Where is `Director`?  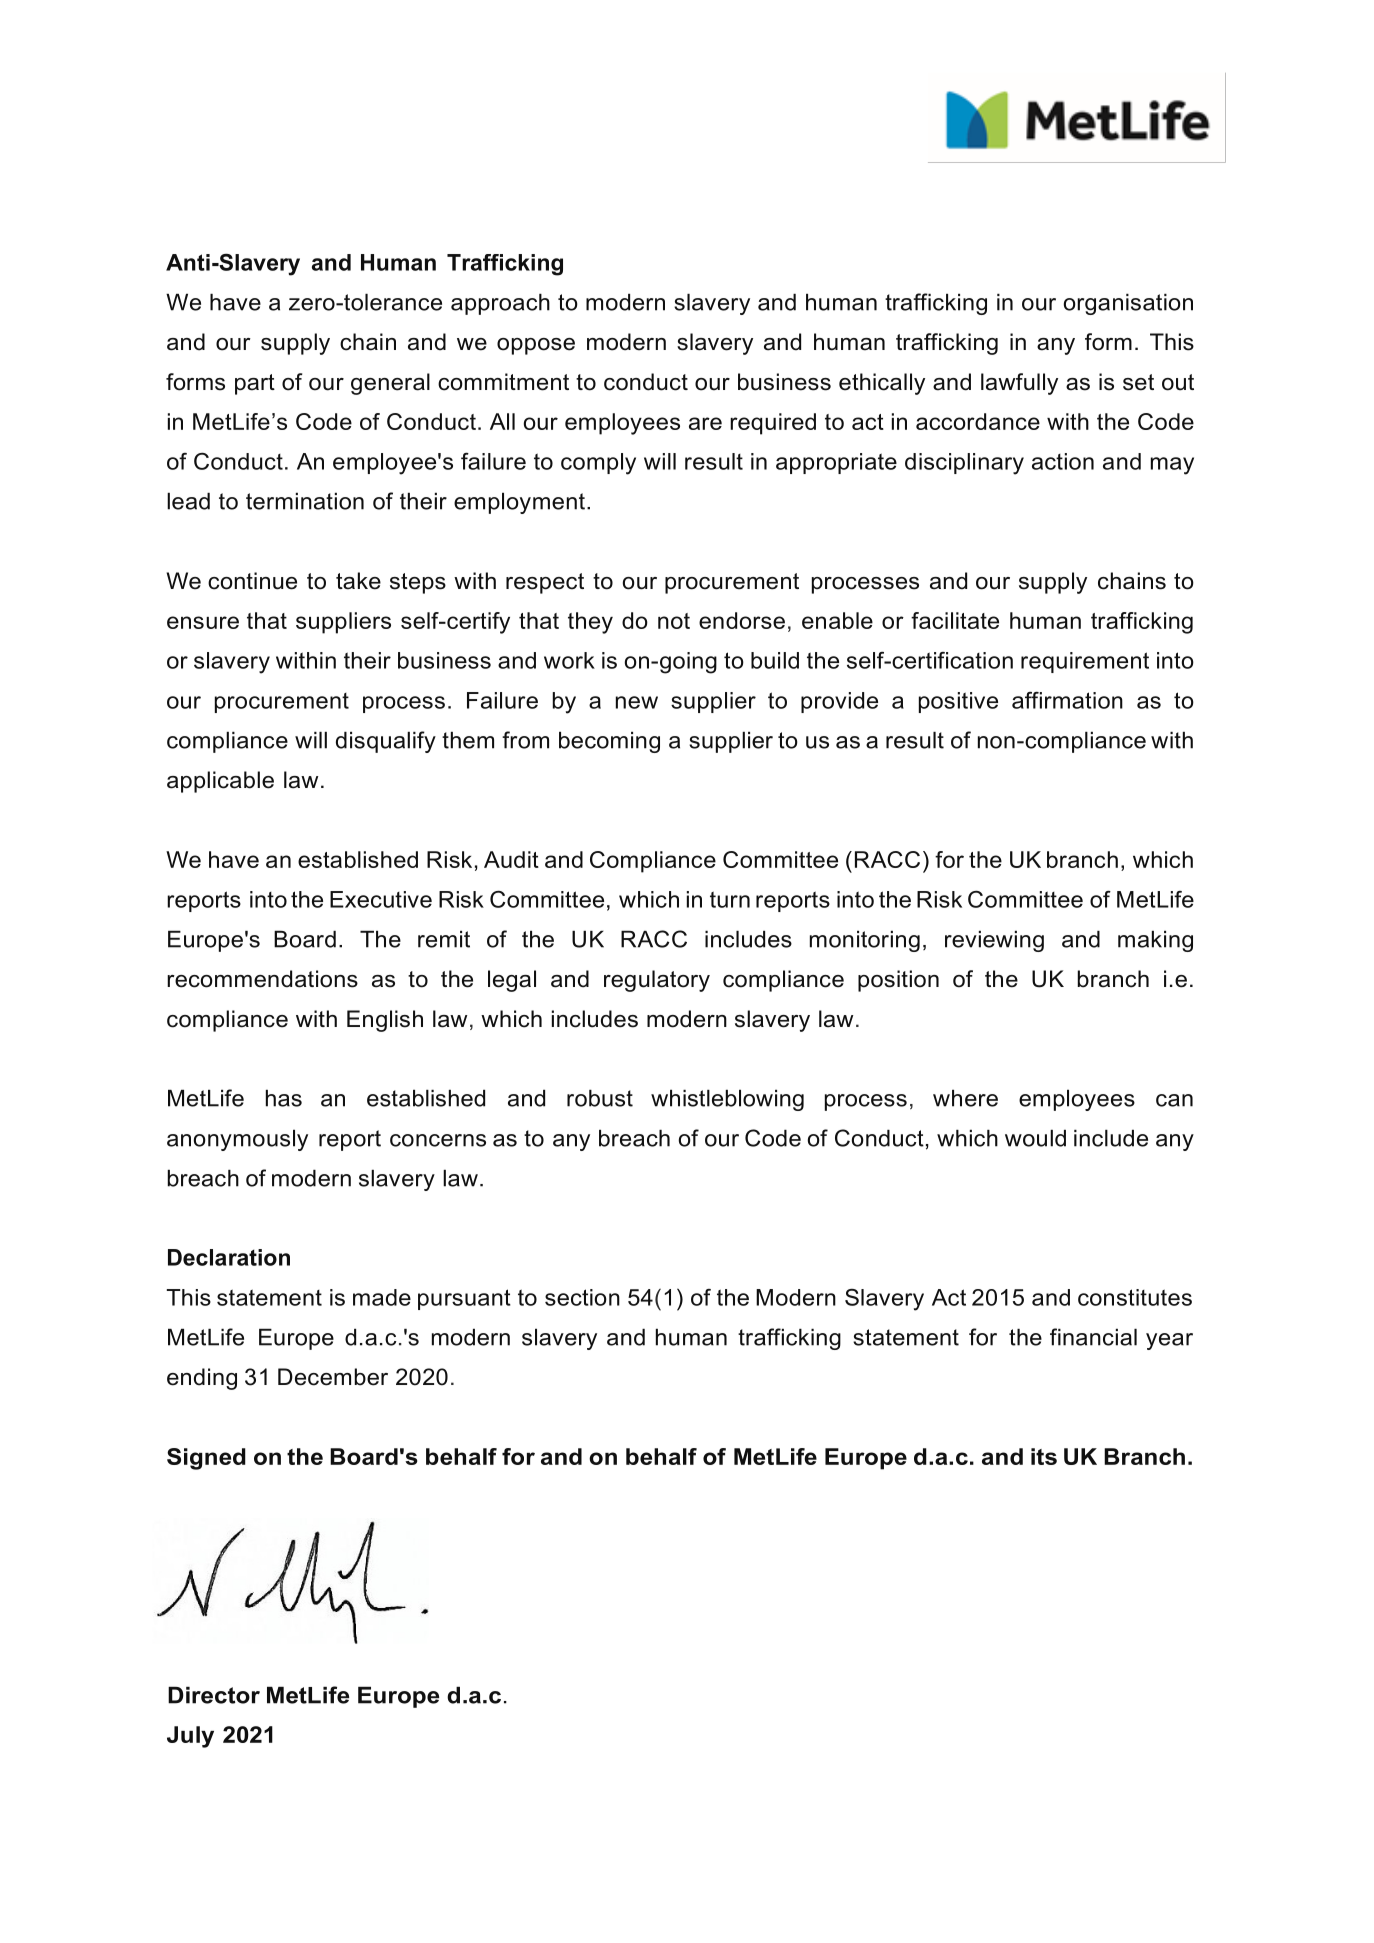 Director is located at coordinates (214, 1695).
